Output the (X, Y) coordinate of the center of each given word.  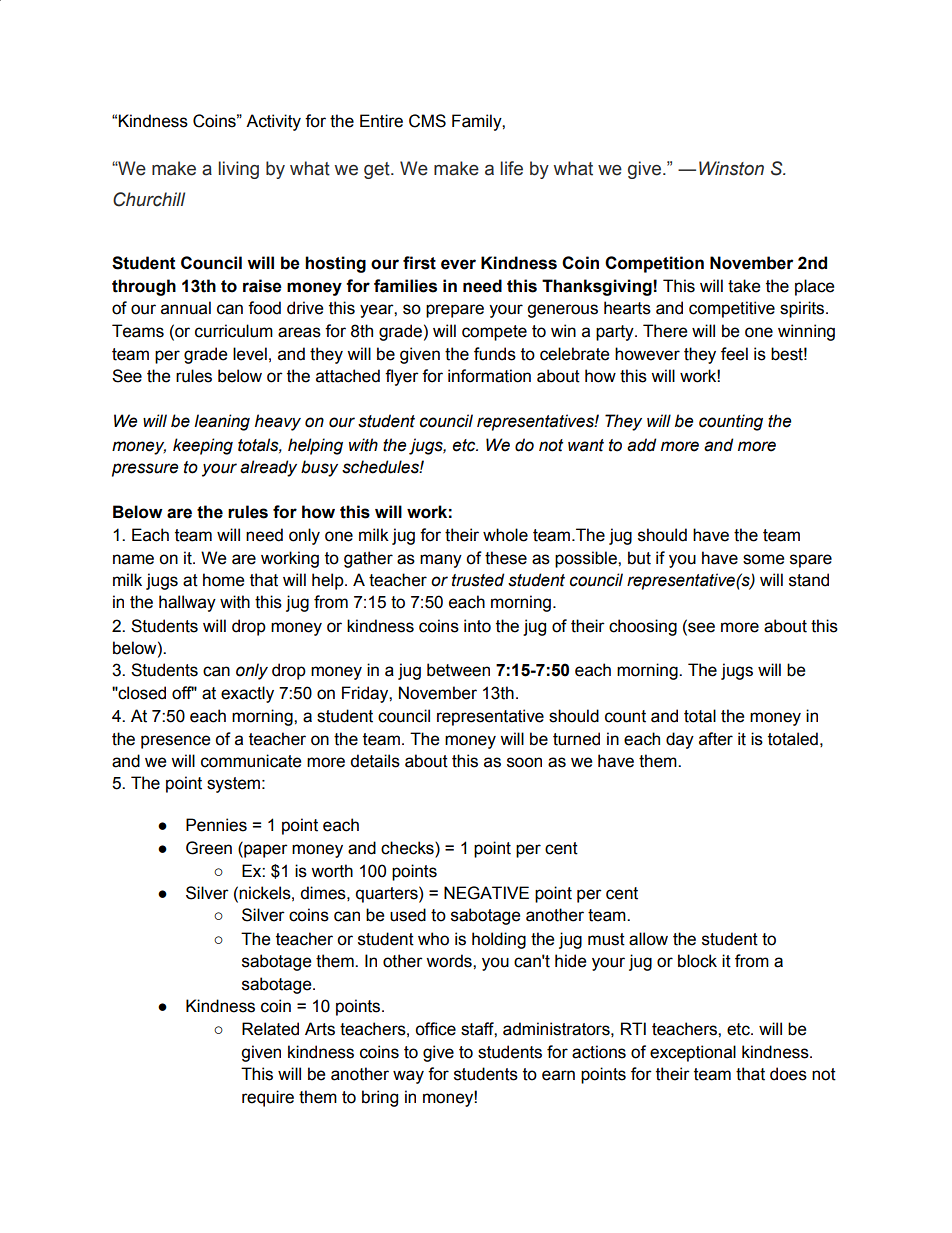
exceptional (693, 1053)
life (511, 168)
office (435, 1029)
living (238, 170)
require (268, 1098)
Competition (654, 264)
